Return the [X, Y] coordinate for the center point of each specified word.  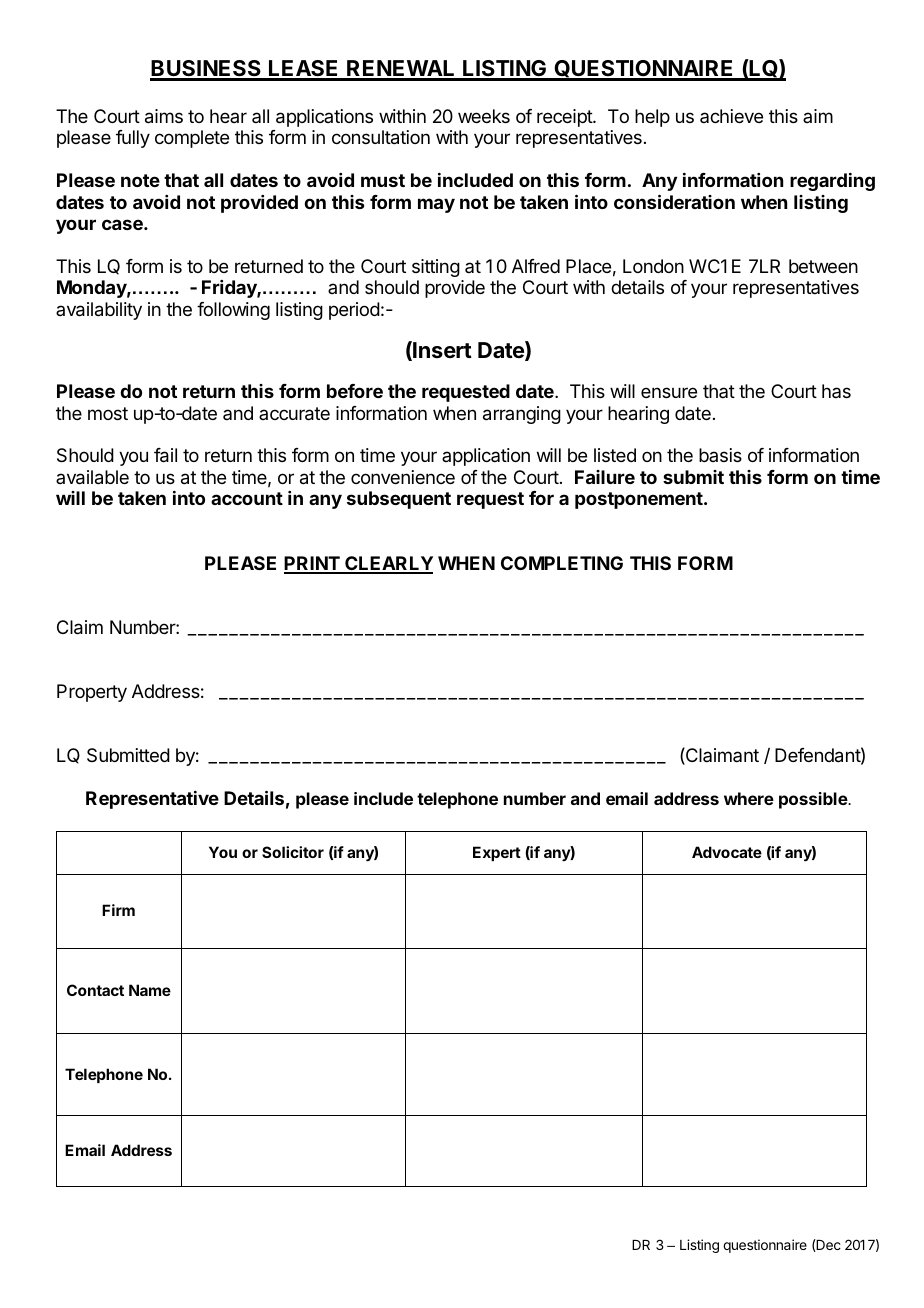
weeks [484, 116]
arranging [522, 415]
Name [150, 990]
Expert [497, 853]
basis [720, 455]
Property [92, 693]
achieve [731, 116]
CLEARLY [388, 564]
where [749, 798]
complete [192, 139]
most [108, 413]
